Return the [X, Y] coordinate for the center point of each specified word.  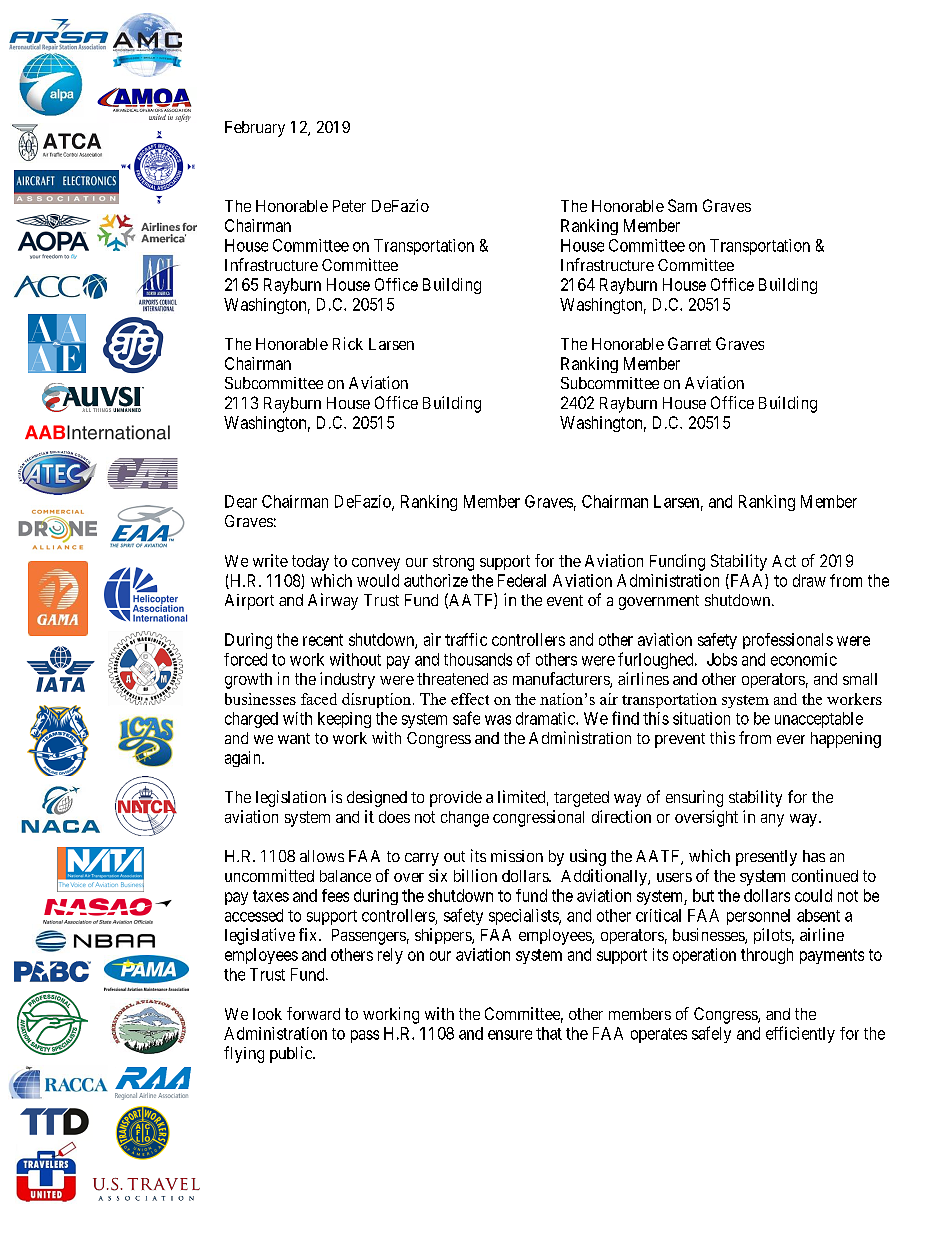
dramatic [546, 718]
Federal [522, 580]
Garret [689, 343]
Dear [241, 501]
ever [791, 739]
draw [809, 580]
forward [313, 1013]
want [294, 738]
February [255, 129]
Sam [682, 205]
